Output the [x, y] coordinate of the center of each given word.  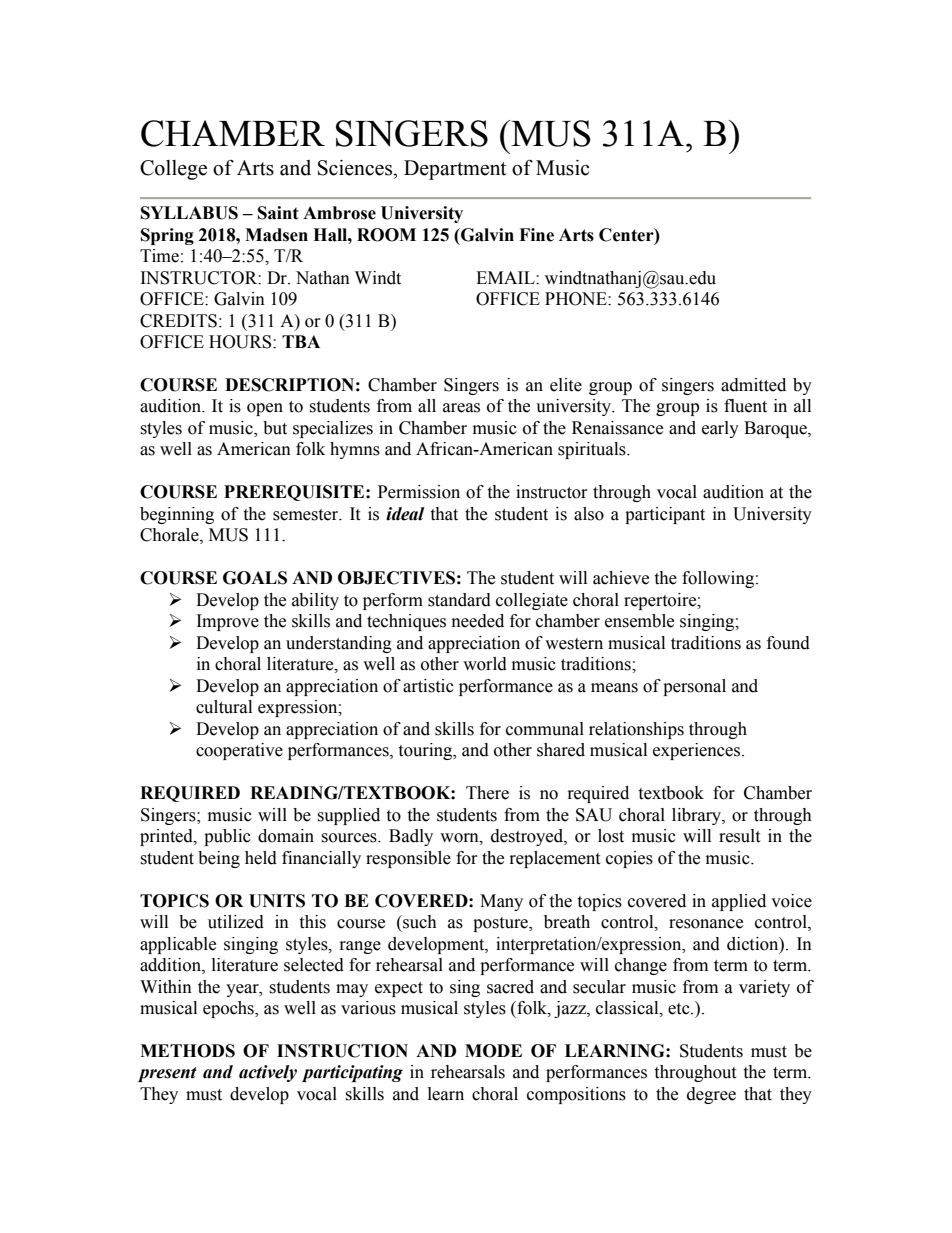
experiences [698, 751]
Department [455, 170]
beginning [177, 515]
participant [665, 515]
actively [268, 1073]
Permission [419, 492]
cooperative [239, 751]
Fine [536, 235]
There [487, 793]
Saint [278, 213]
